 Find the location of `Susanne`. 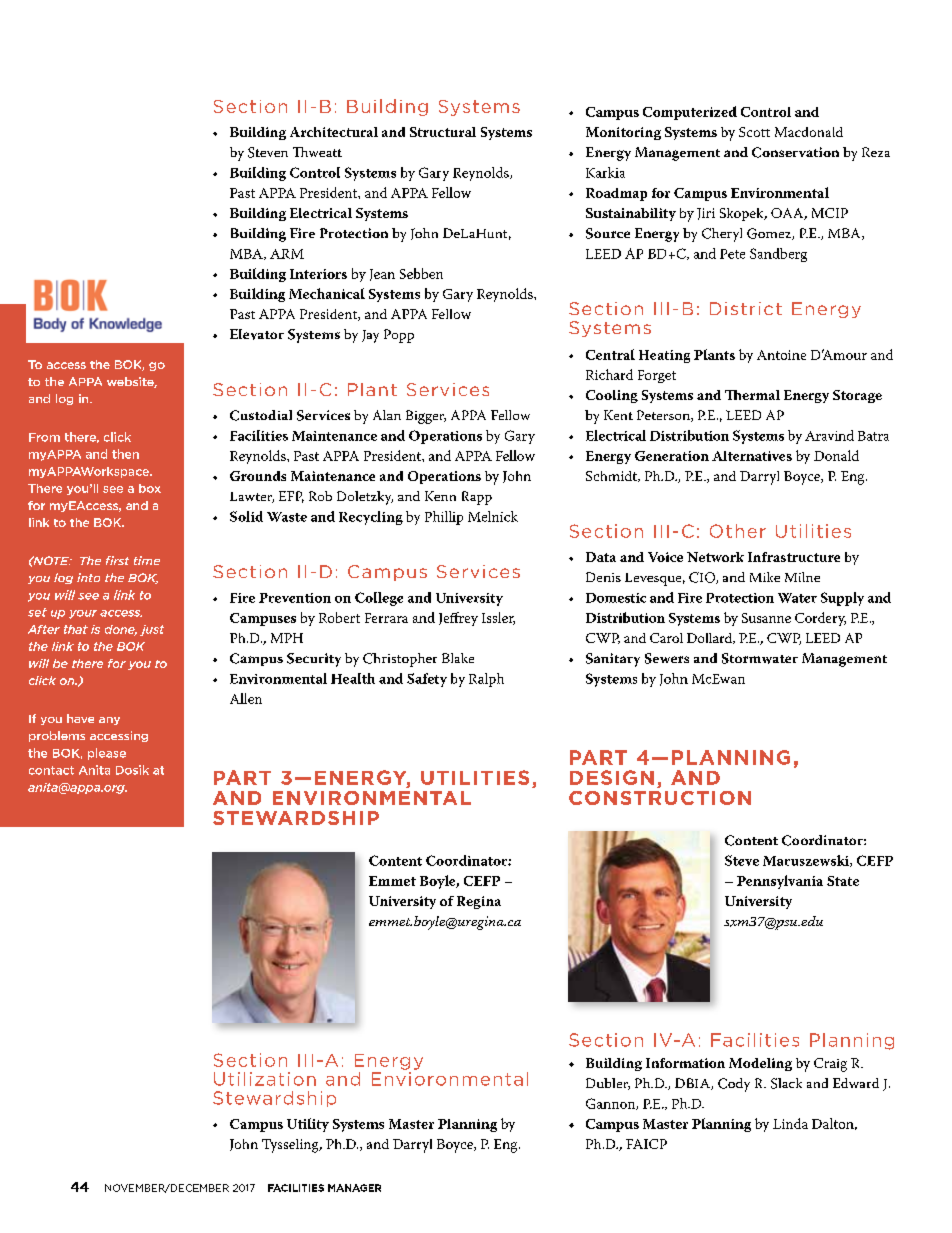

Susanne is located at coordinates (766, 618).
